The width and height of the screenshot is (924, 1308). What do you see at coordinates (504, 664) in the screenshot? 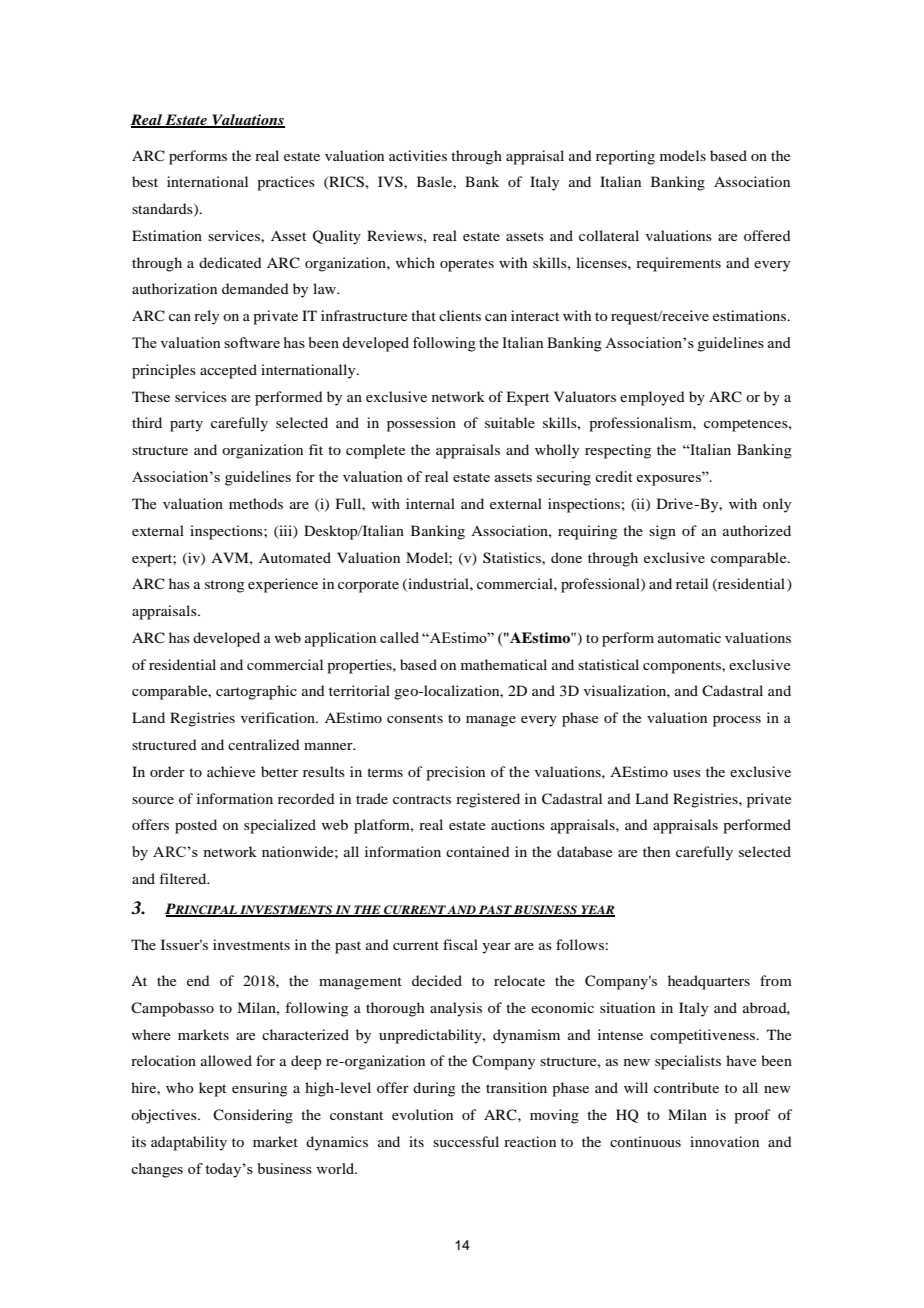
I see `mathematical` at bounding box center [504, 664].
